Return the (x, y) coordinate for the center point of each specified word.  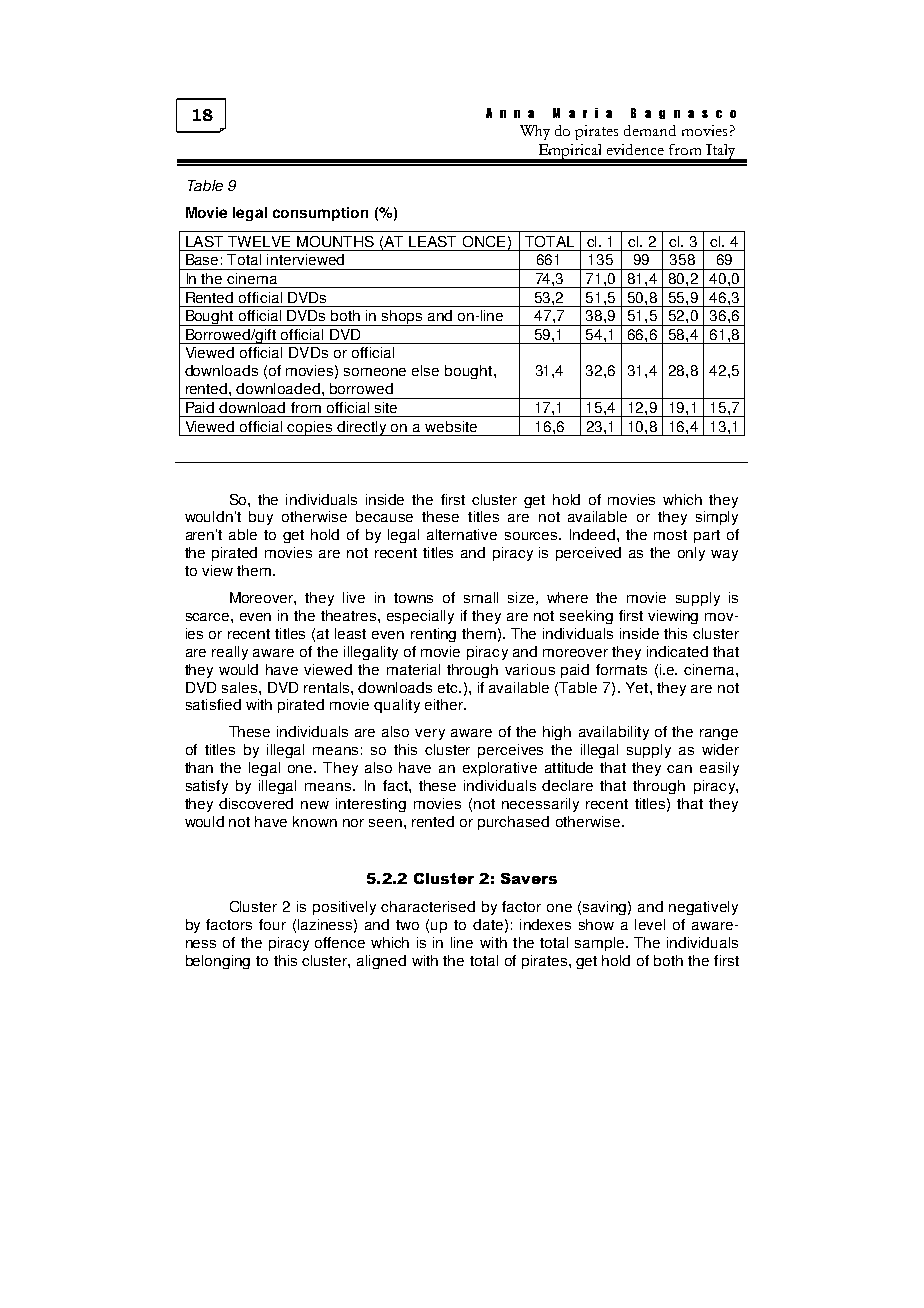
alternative (462, 534)
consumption (320, 214)
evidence (635, 149)
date (488, 924)
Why (535, 132)
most (670, 535)
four (272, 924)
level (650, 924)
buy (261, 518)
